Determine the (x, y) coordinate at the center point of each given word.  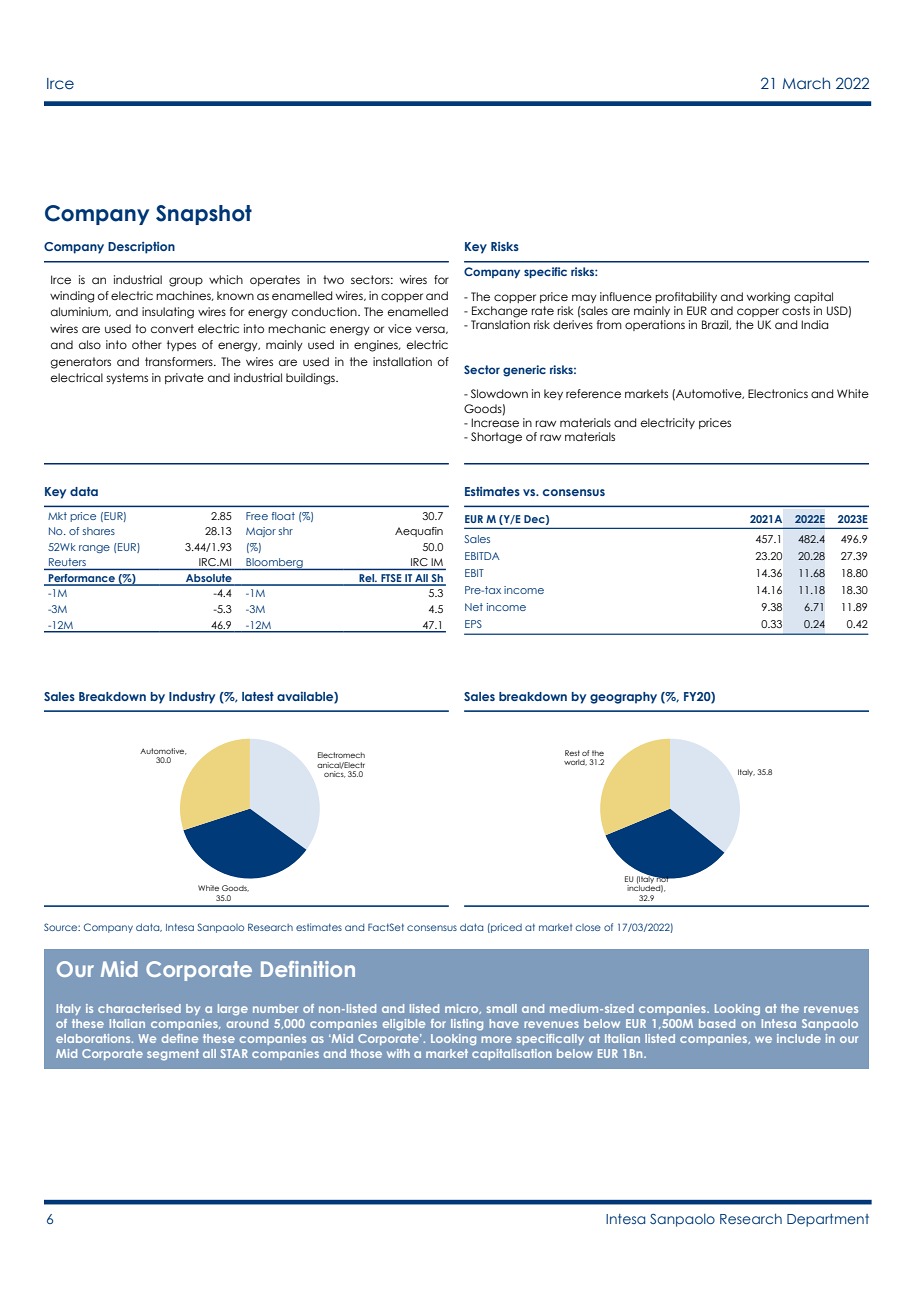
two (333, 279)
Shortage (496, 438)
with (398, 1053)
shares (99, 531)
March (806, 83)
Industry (192, 698)
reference (593, 393)
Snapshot (204, 215)
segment (173, 1055)
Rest (572, 753)
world (575, 762)
